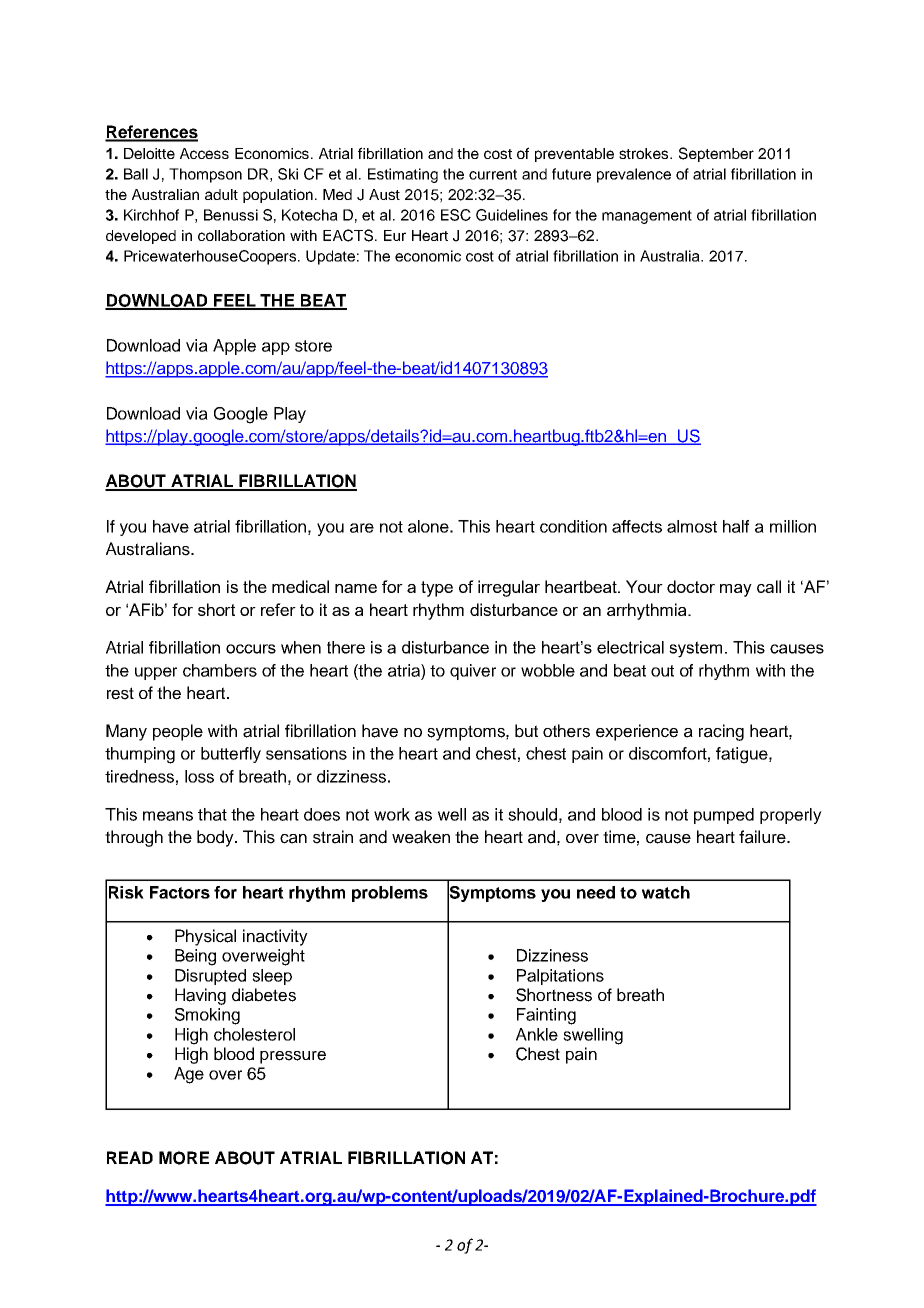 Image resolution: width=924 pixels, height=1308 pixels. What do you see at coordinates (695, 649) in the document?
I see `system` at bounding box center [695, 649].
